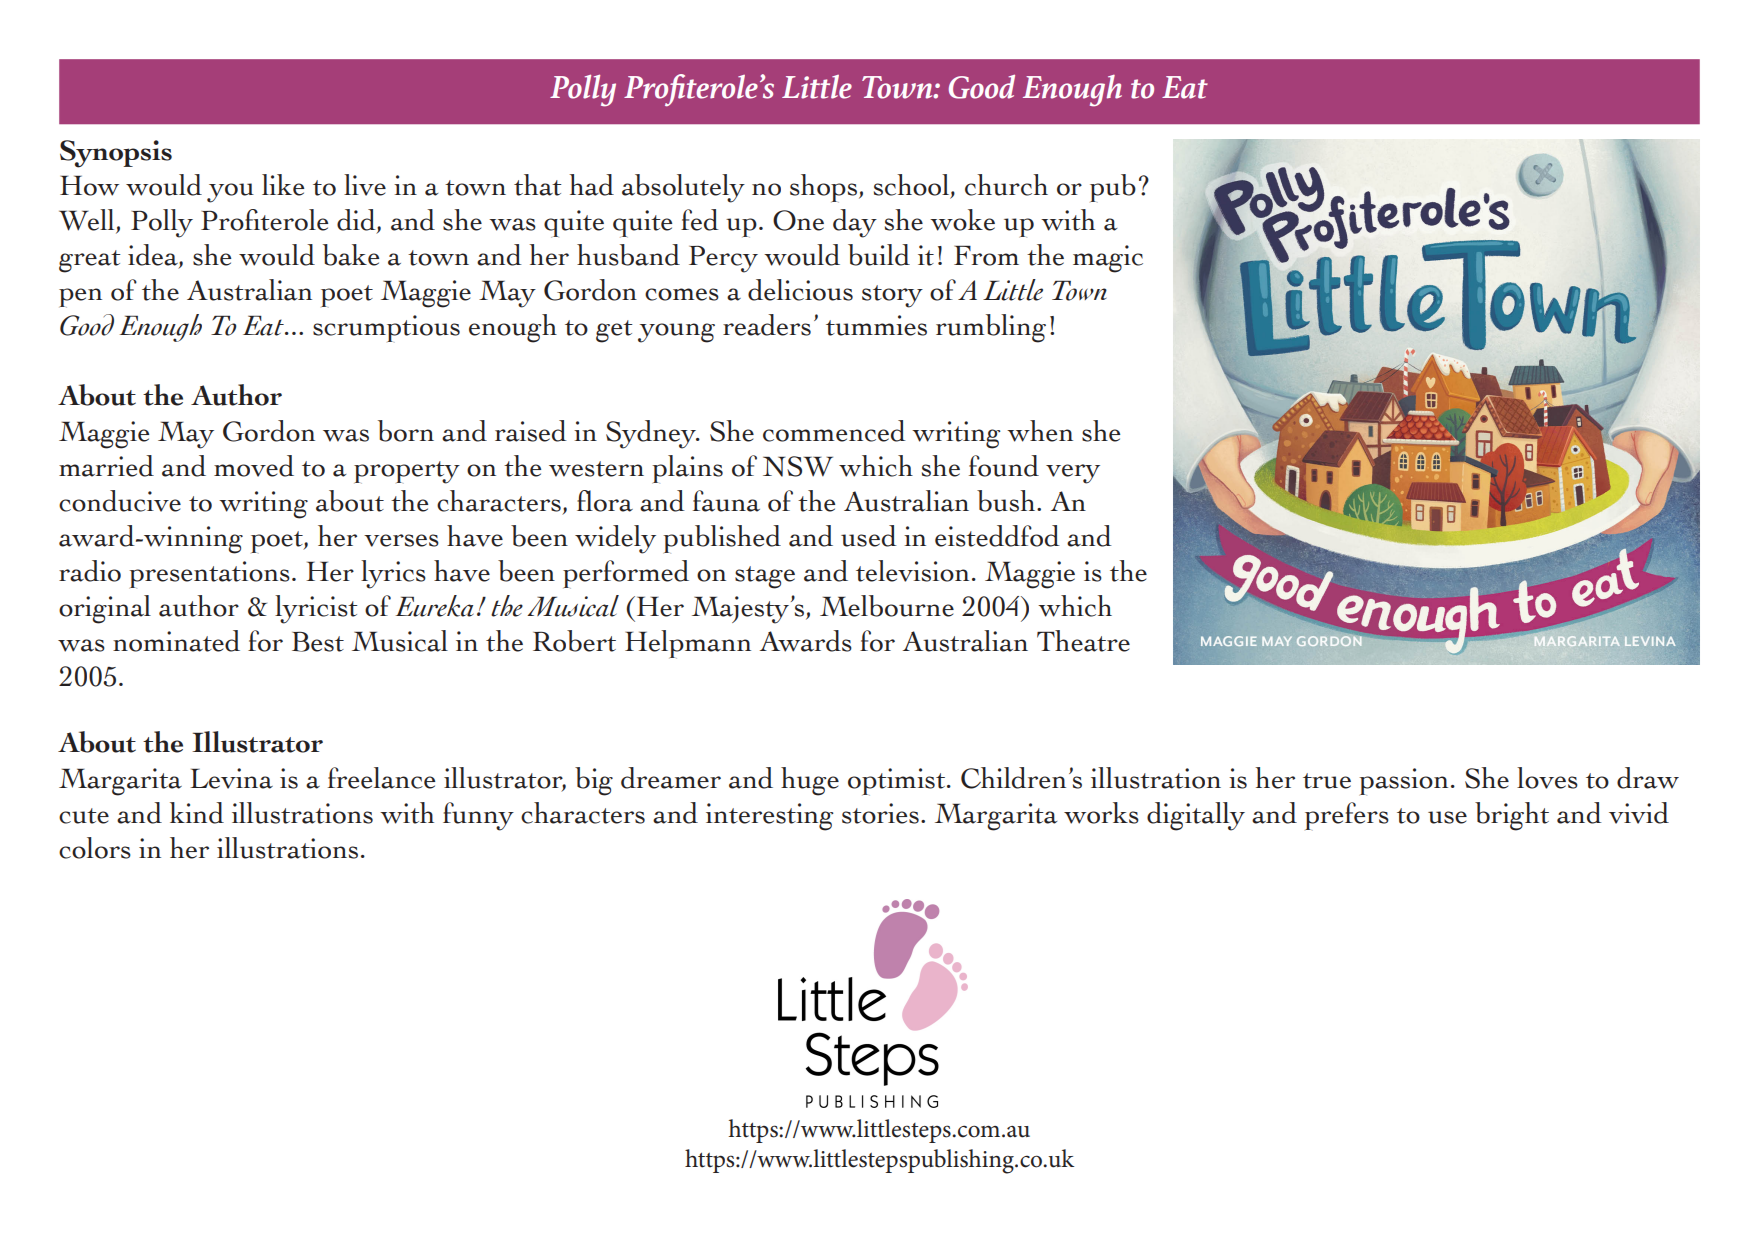 The width and height of the document is (1759, 1243). What do you see at coordinates (991, 328) in the document?
I see `rumbling` at bounding box center [991, 328].
